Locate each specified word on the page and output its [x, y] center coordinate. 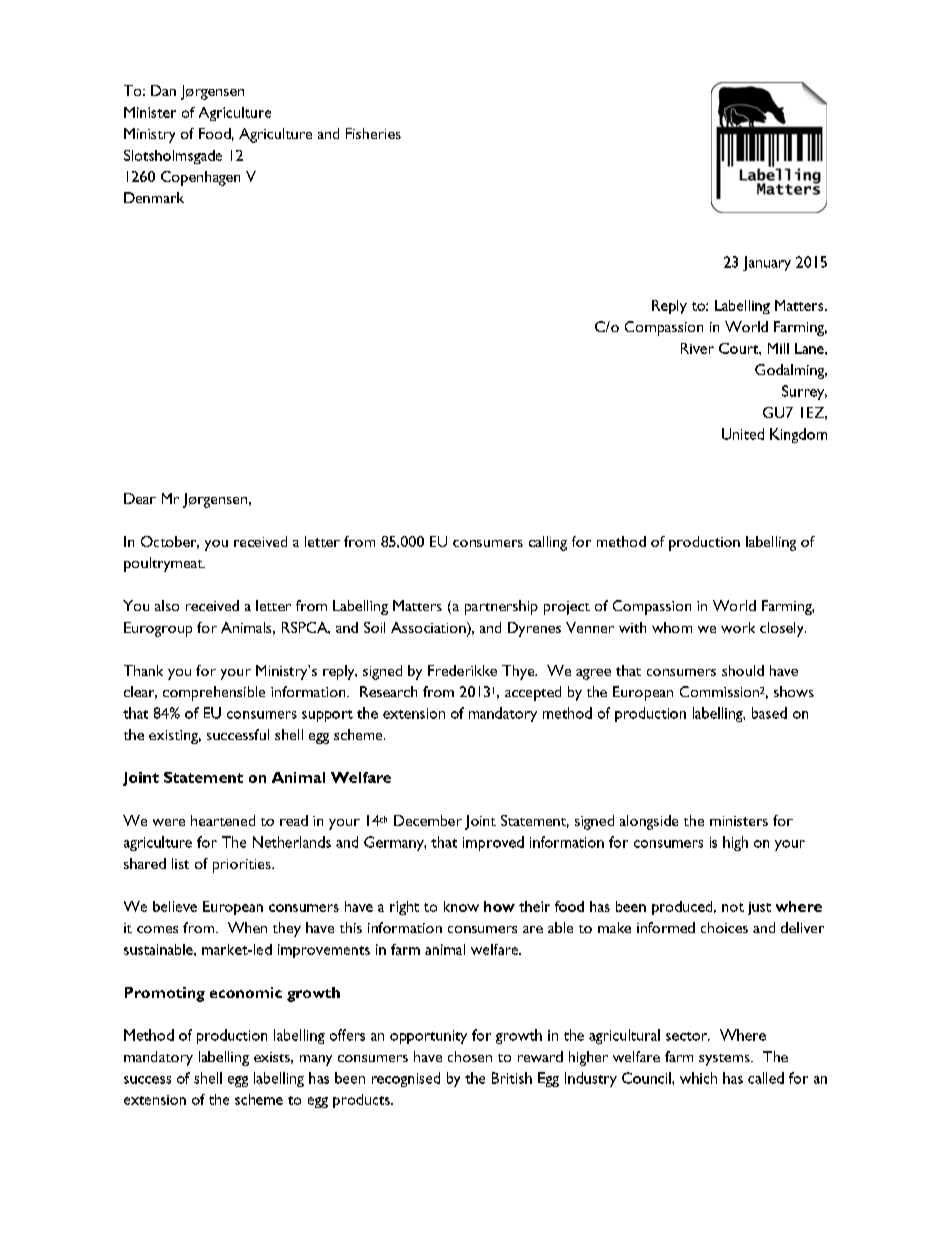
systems [725, 1060]
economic [246, 992]
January [767, 263]
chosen [470, 1056]
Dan [163, 90]
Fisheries [373, 133]
